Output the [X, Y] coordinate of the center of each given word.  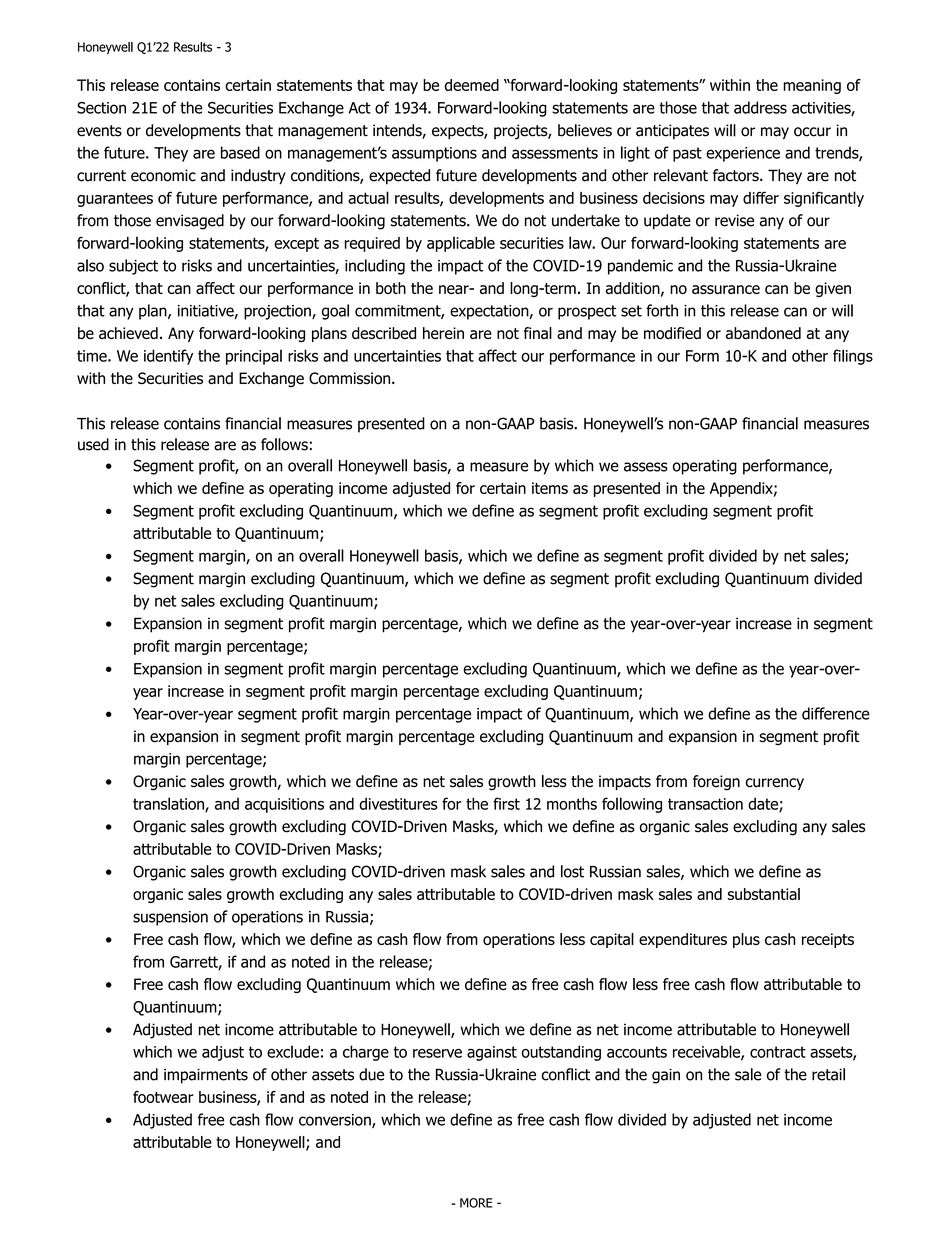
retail [828, 1074]
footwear [163, 1097]
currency [775, 784]
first [506, 803]
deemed [472, 85]
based [240, 152]
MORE [476, 1203]
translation [169, 804]
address [760, 107]
